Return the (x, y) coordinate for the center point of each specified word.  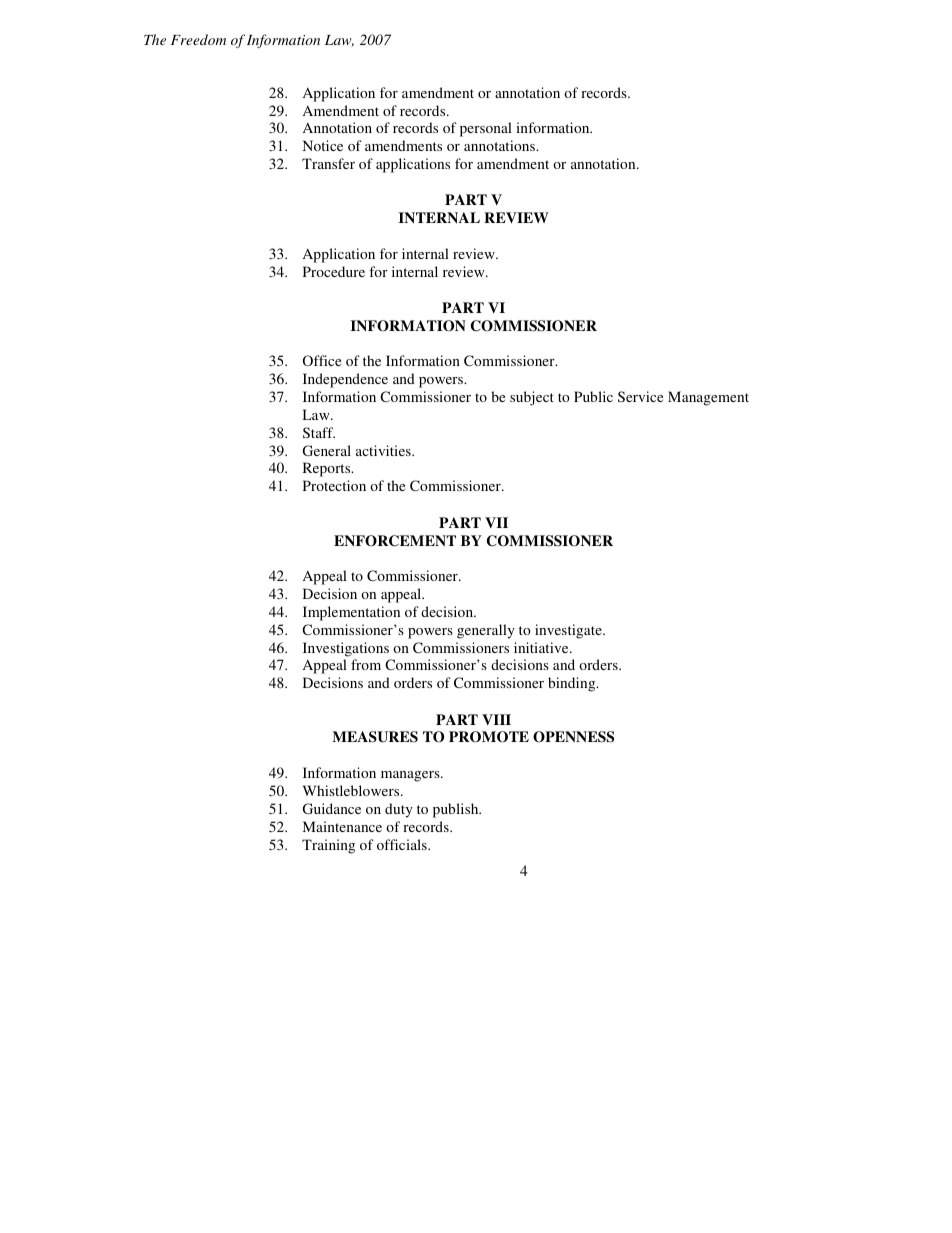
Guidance (332, 808)
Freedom (198, 39)
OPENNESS (573, 737)
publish (457, 810)
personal (486, 129)
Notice (323, 145)
